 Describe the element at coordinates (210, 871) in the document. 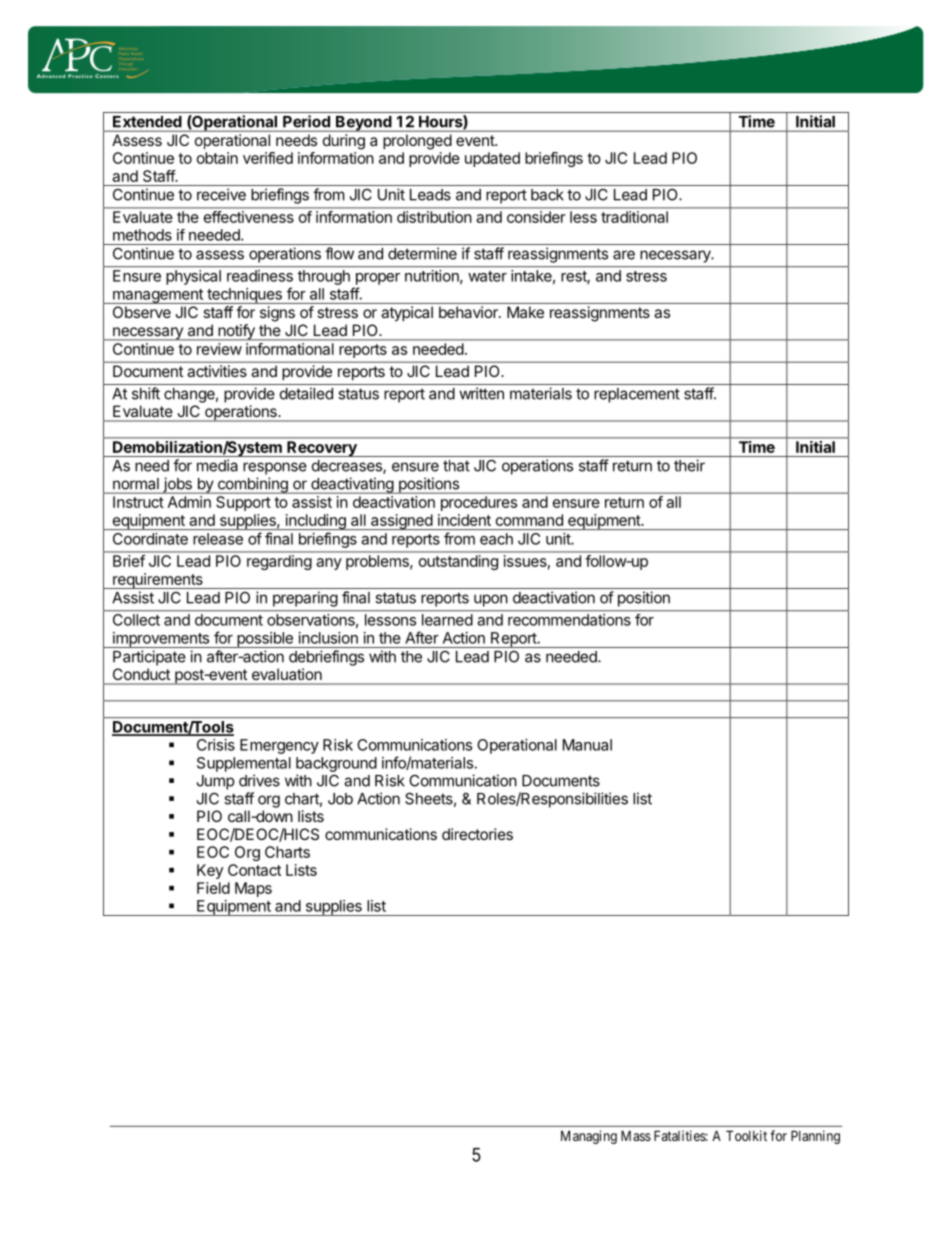

I see `Key` at that location.
